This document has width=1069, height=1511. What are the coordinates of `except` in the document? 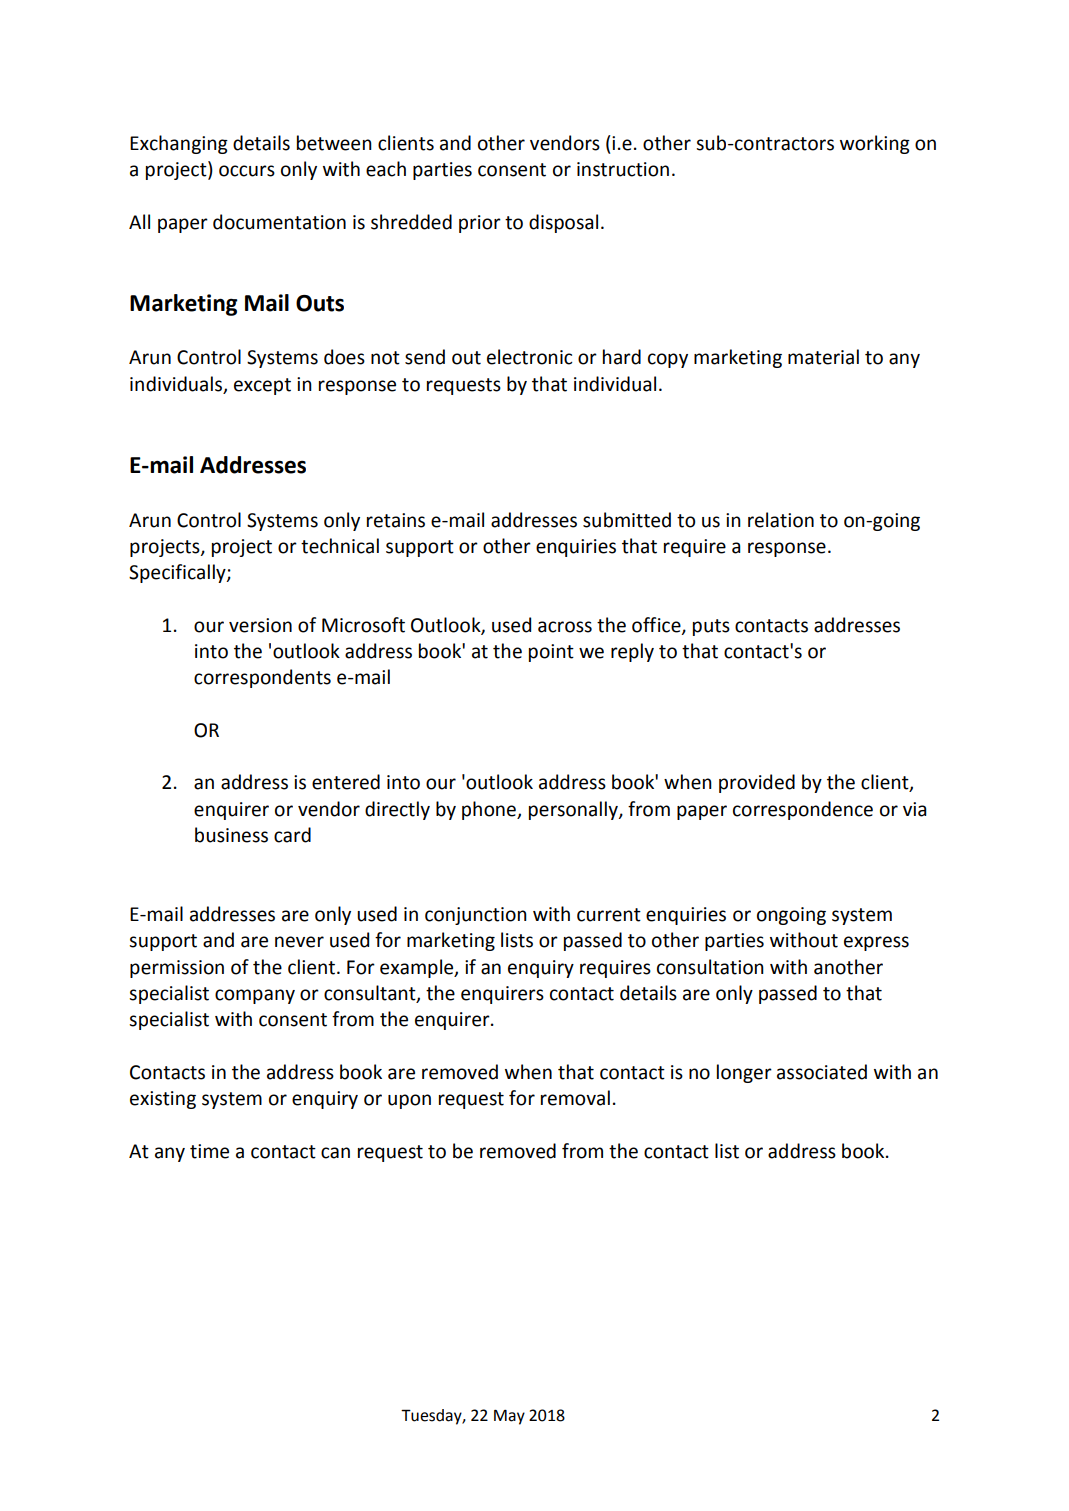 It's located at (262, 386).
